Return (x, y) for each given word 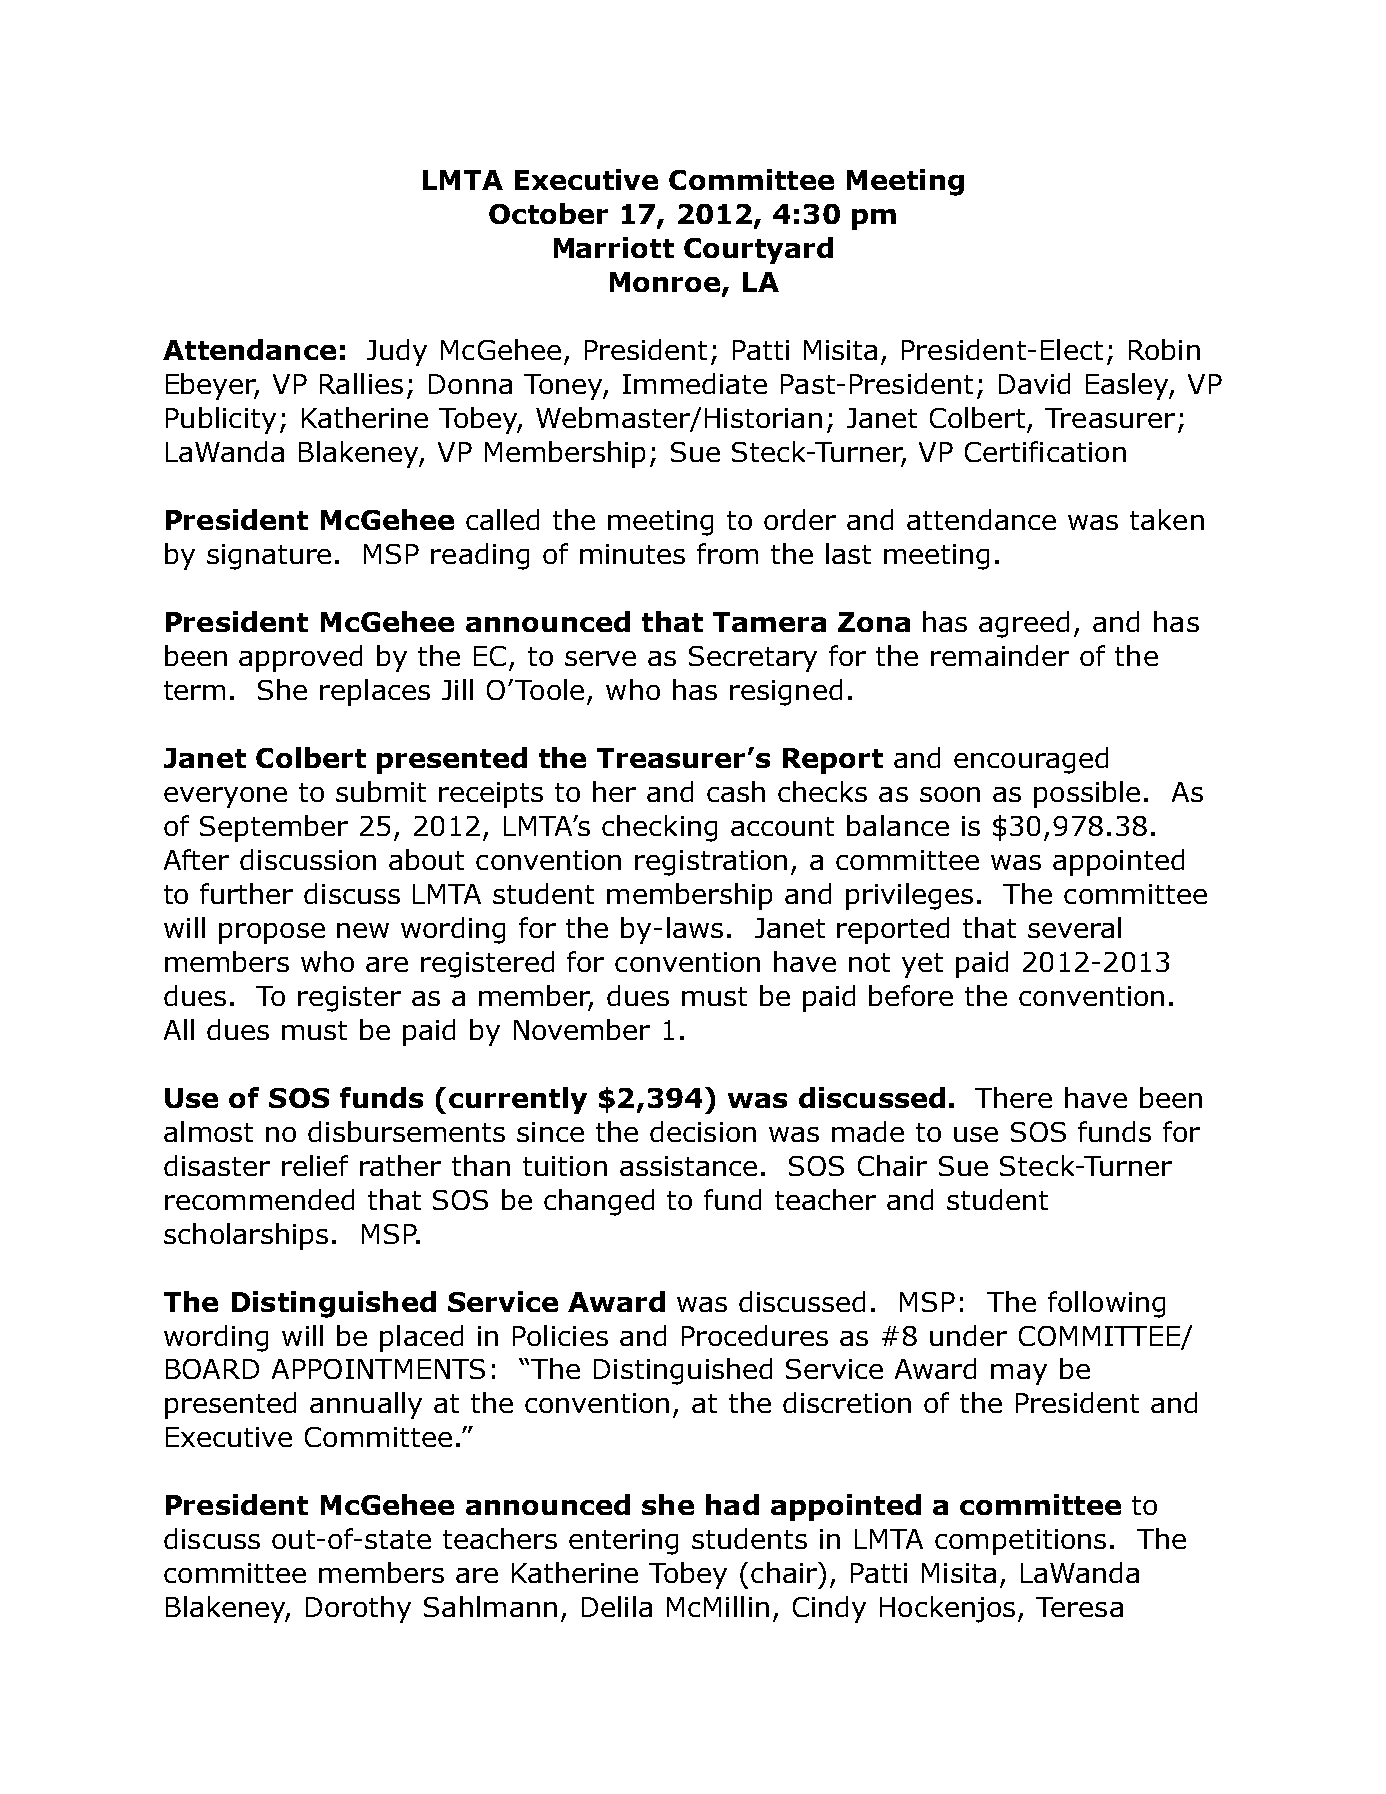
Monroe (666, 283)
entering (623, 1542)
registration (711, 863)
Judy (397, 352)
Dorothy (358, 1609)
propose (272, 933)
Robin (1164, 349)
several (1074, 927)
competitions (1020, 1542)
